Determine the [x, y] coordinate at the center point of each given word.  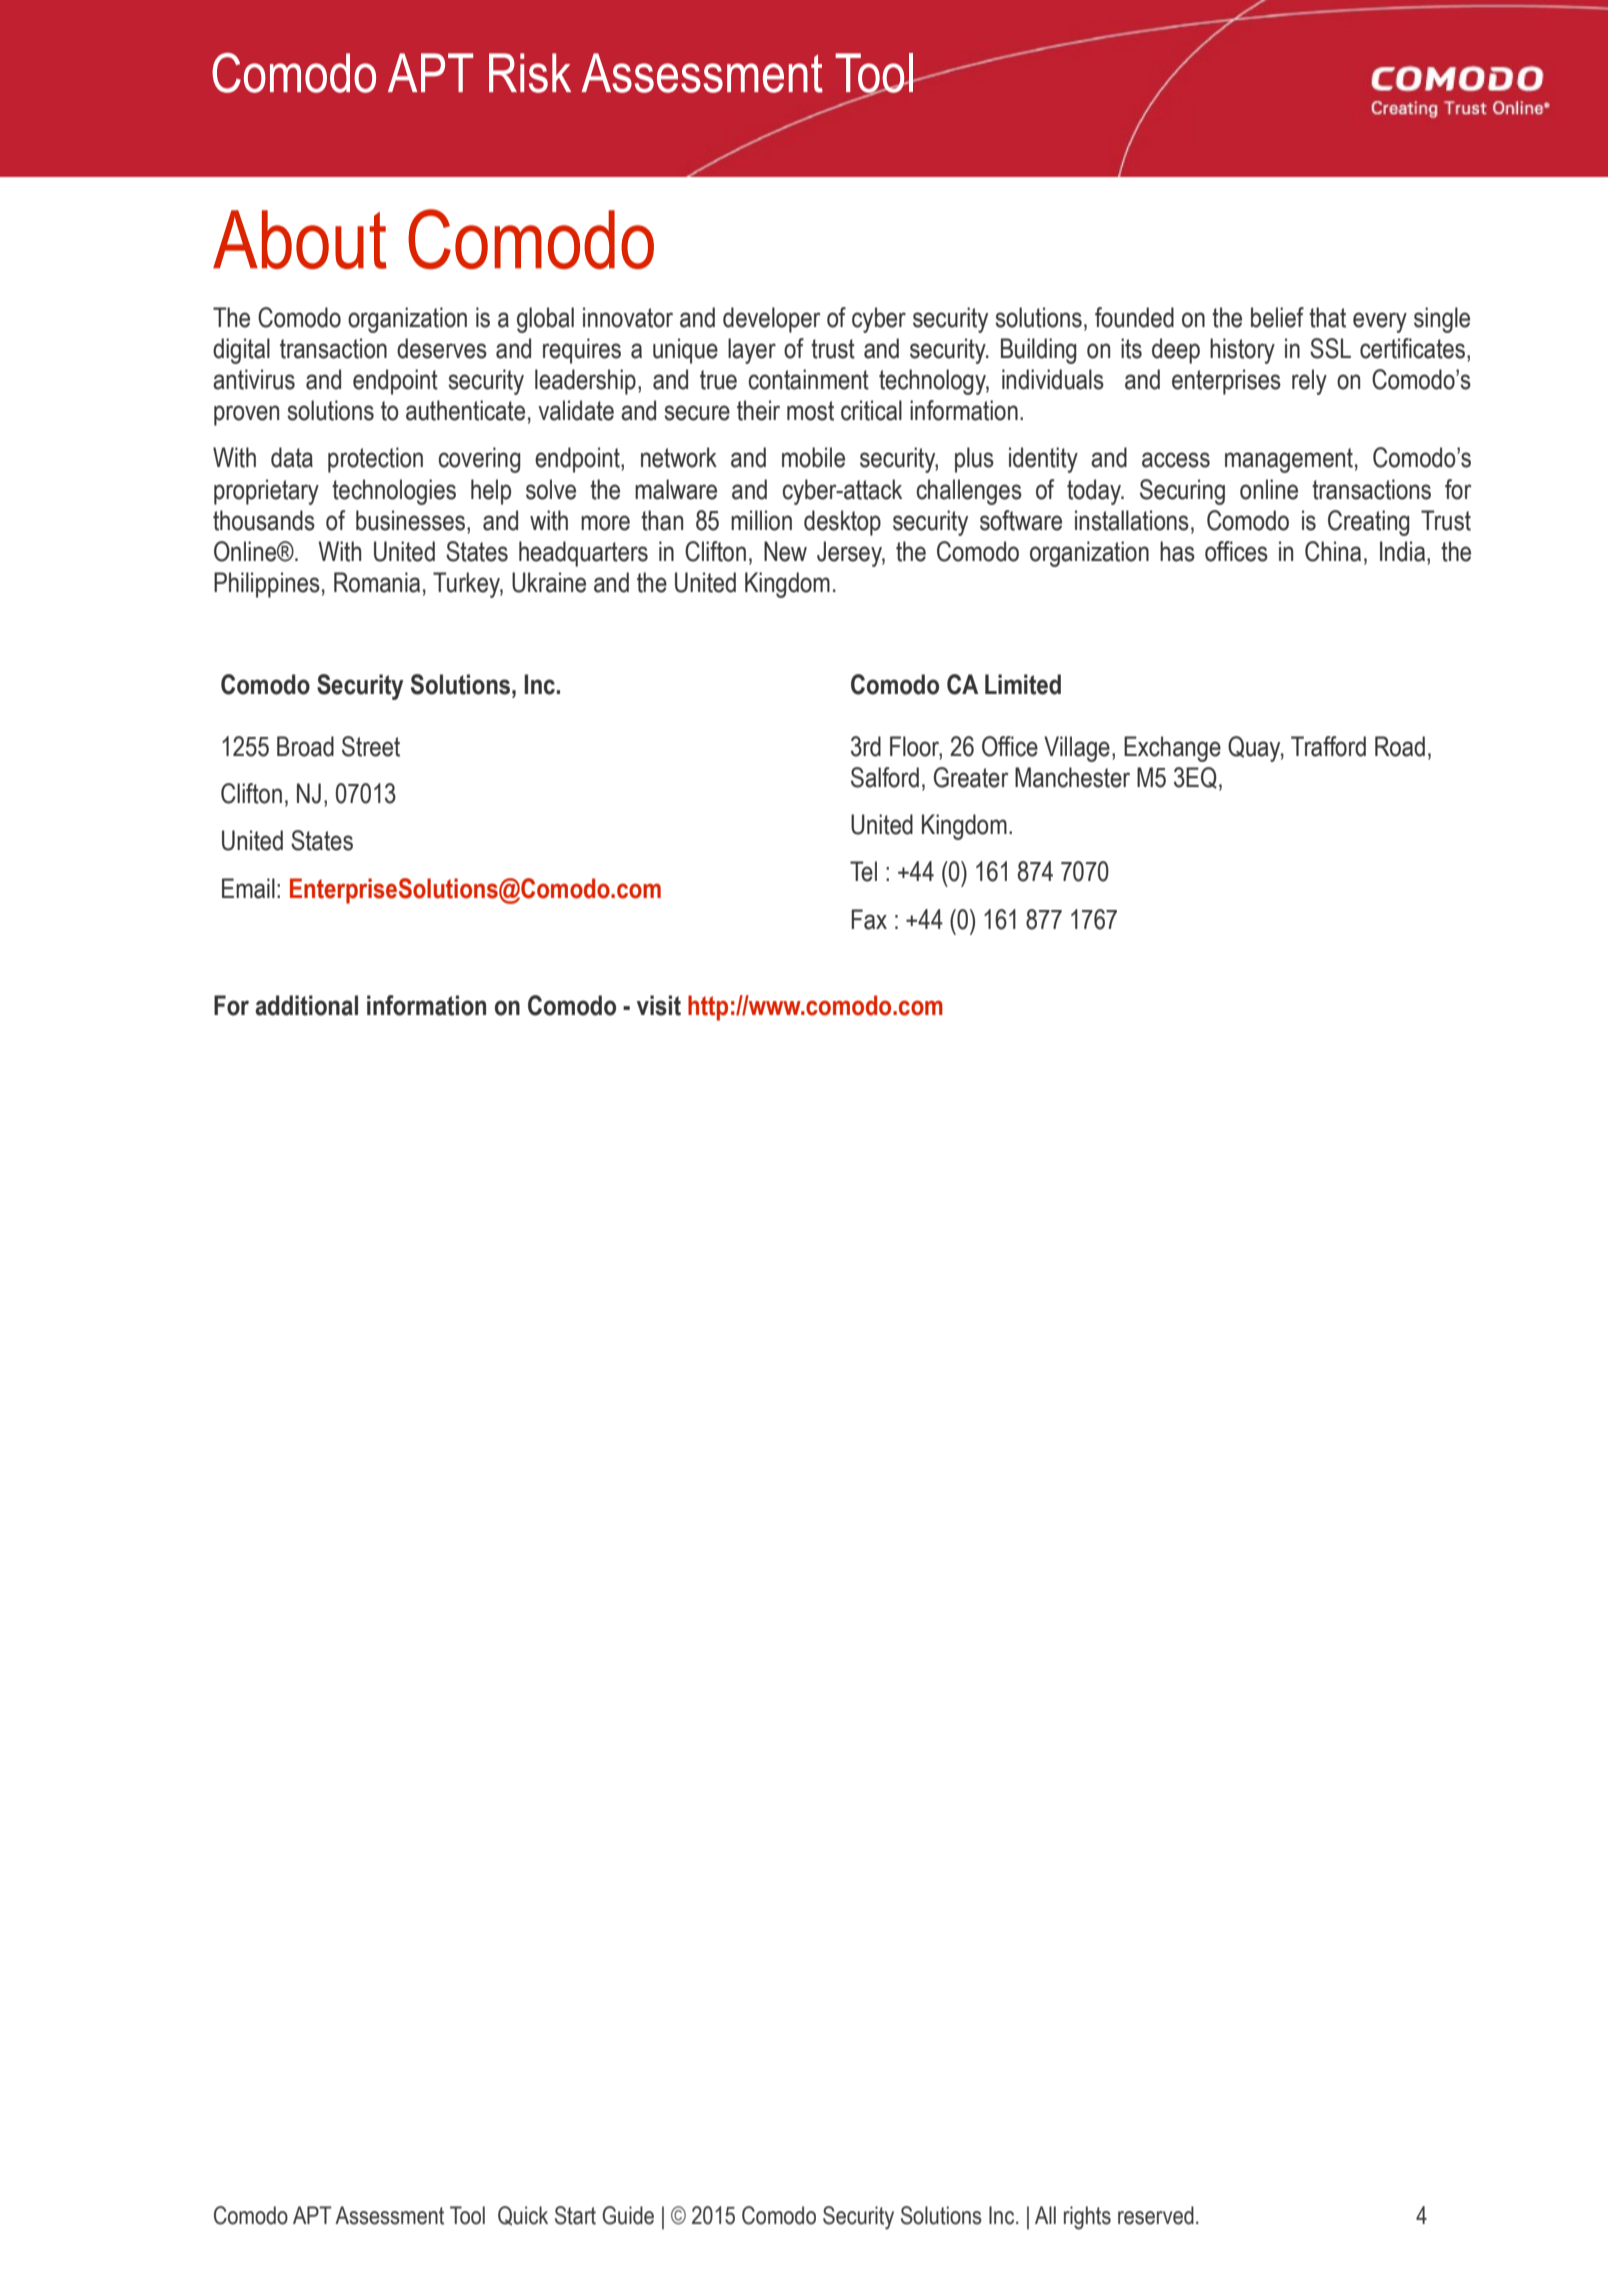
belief [1277, 317]
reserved [1156, 2215]
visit [659, 1005]
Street [371, 746]
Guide [628, 2215]
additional [306, 1005]
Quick [523, 2215]
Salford [885, 777]
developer [772, 320]
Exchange [1172, 749]
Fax [869, 919]
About [300, 239]
